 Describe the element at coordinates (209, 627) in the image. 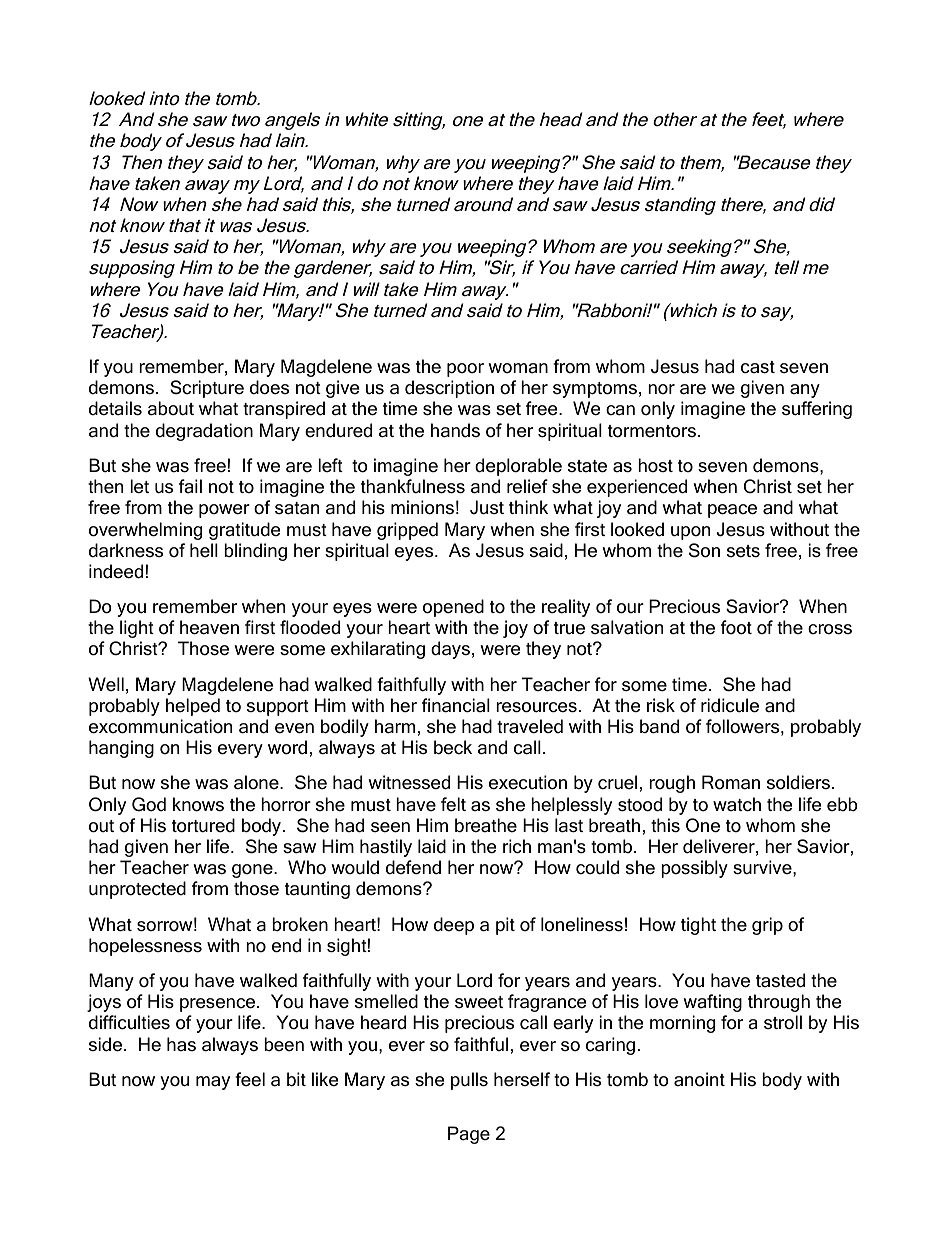

I see `heaven` at that location.
